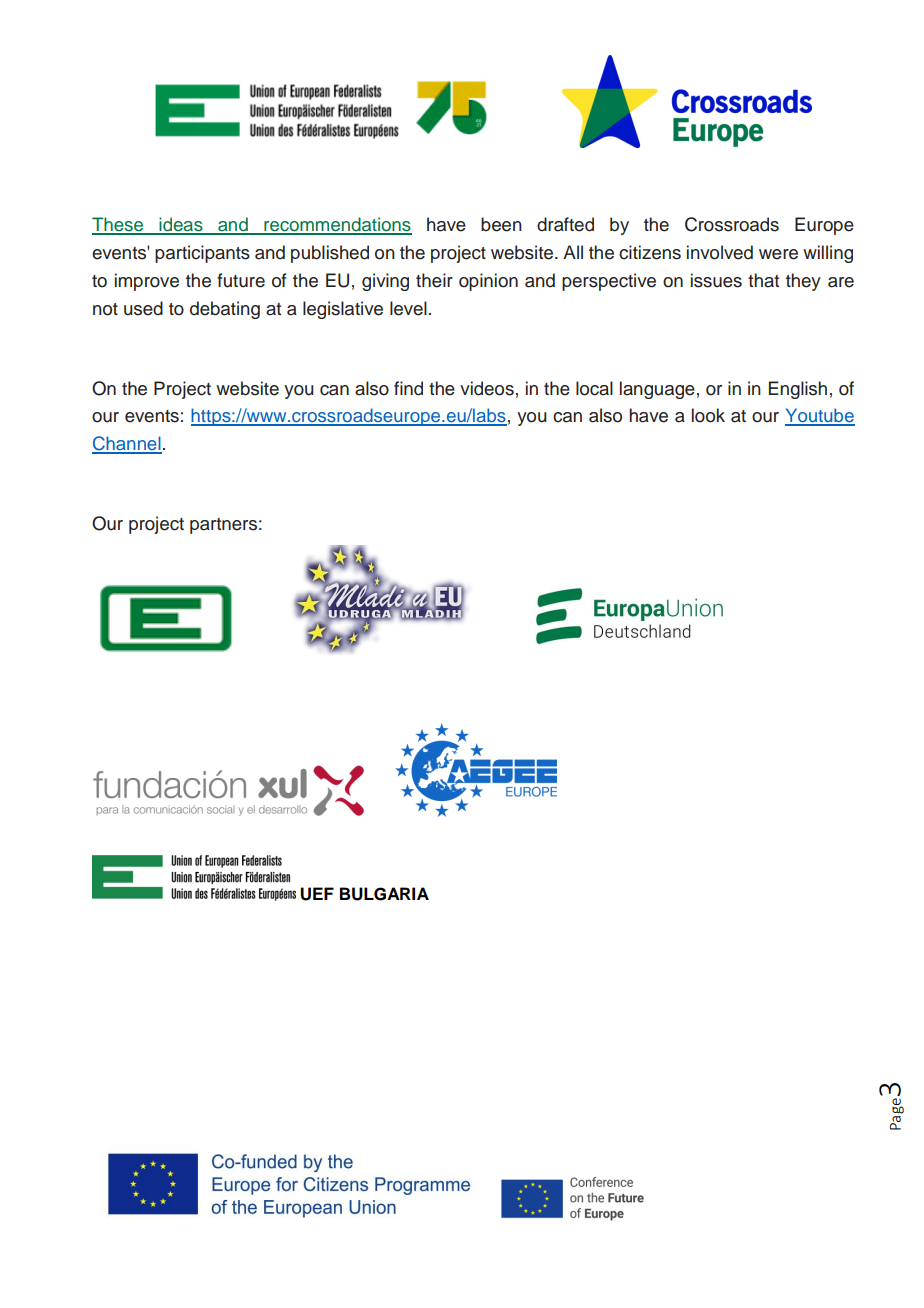 Image resolution: width=924 pixels, height=1308 pixels. I want to click on been, so click(501, 224).
